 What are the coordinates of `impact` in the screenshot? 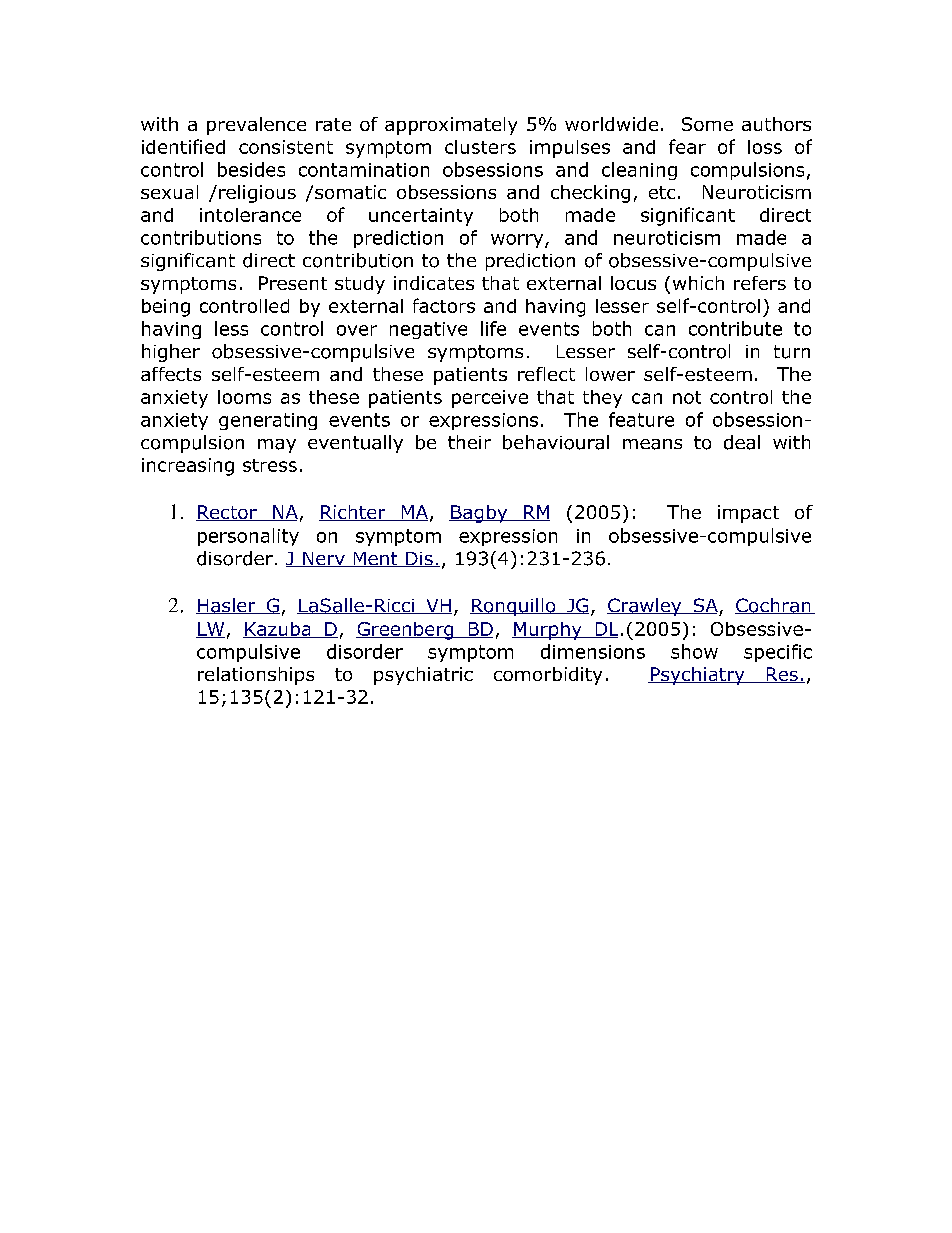 It's located at (748, 514).
